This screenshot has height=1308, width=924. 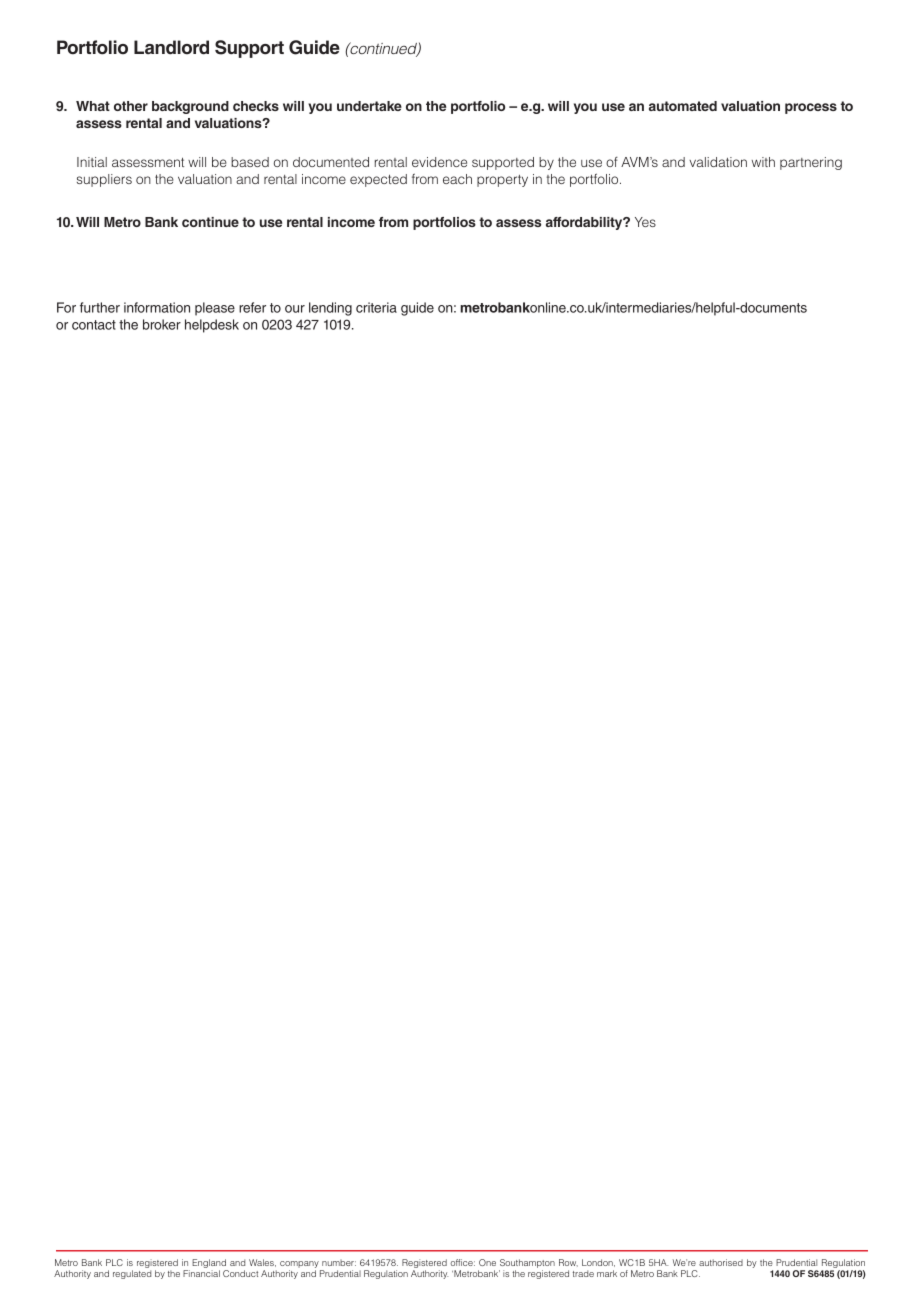 What do you see at coordinates (683, 106) in the screenshot?
I see `automated` at bounding box center [683, 106].
